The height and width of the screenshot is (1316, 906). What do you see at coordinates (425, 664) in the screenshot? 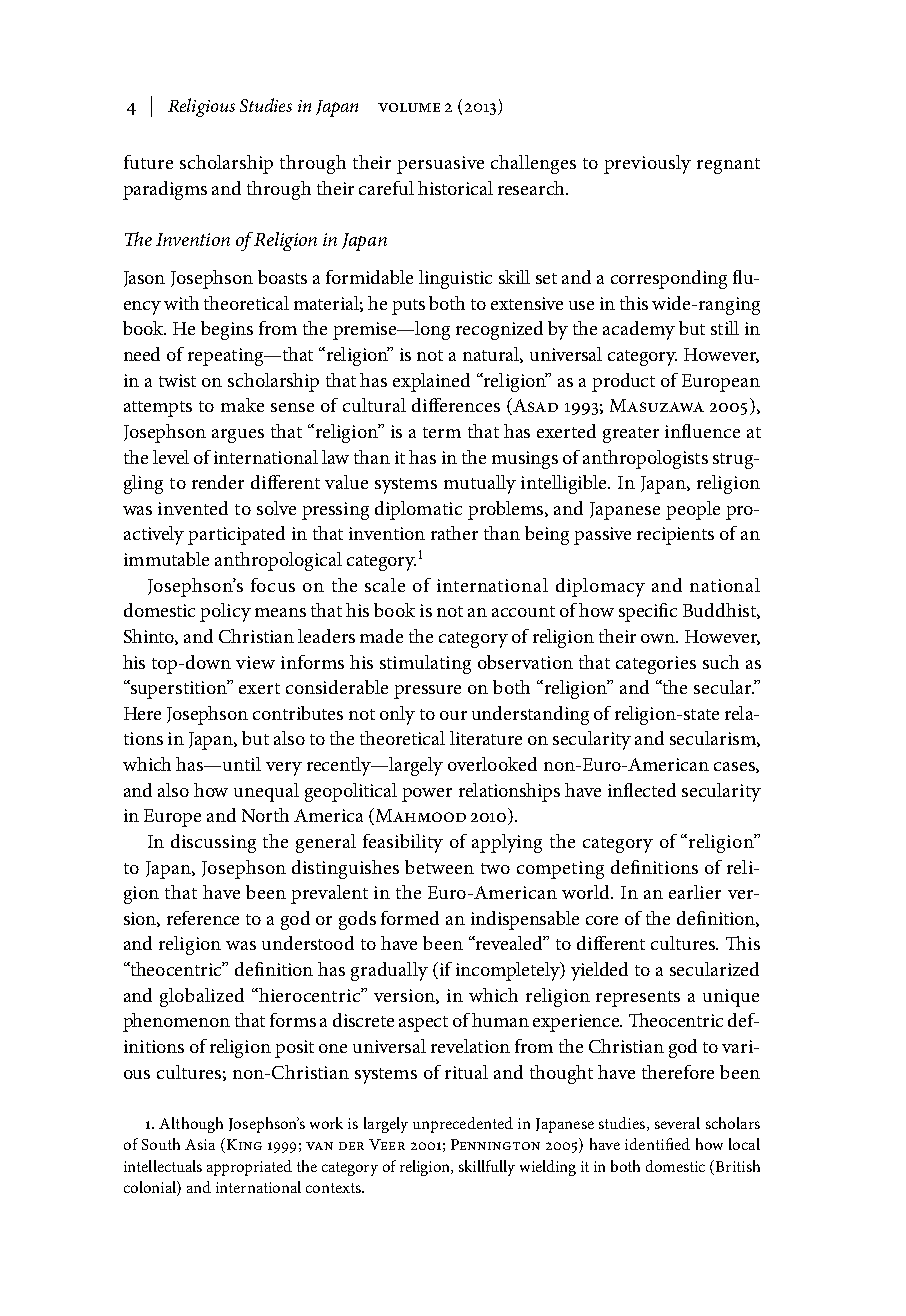
I see `stimulating` at bounding box center [425, 664].
